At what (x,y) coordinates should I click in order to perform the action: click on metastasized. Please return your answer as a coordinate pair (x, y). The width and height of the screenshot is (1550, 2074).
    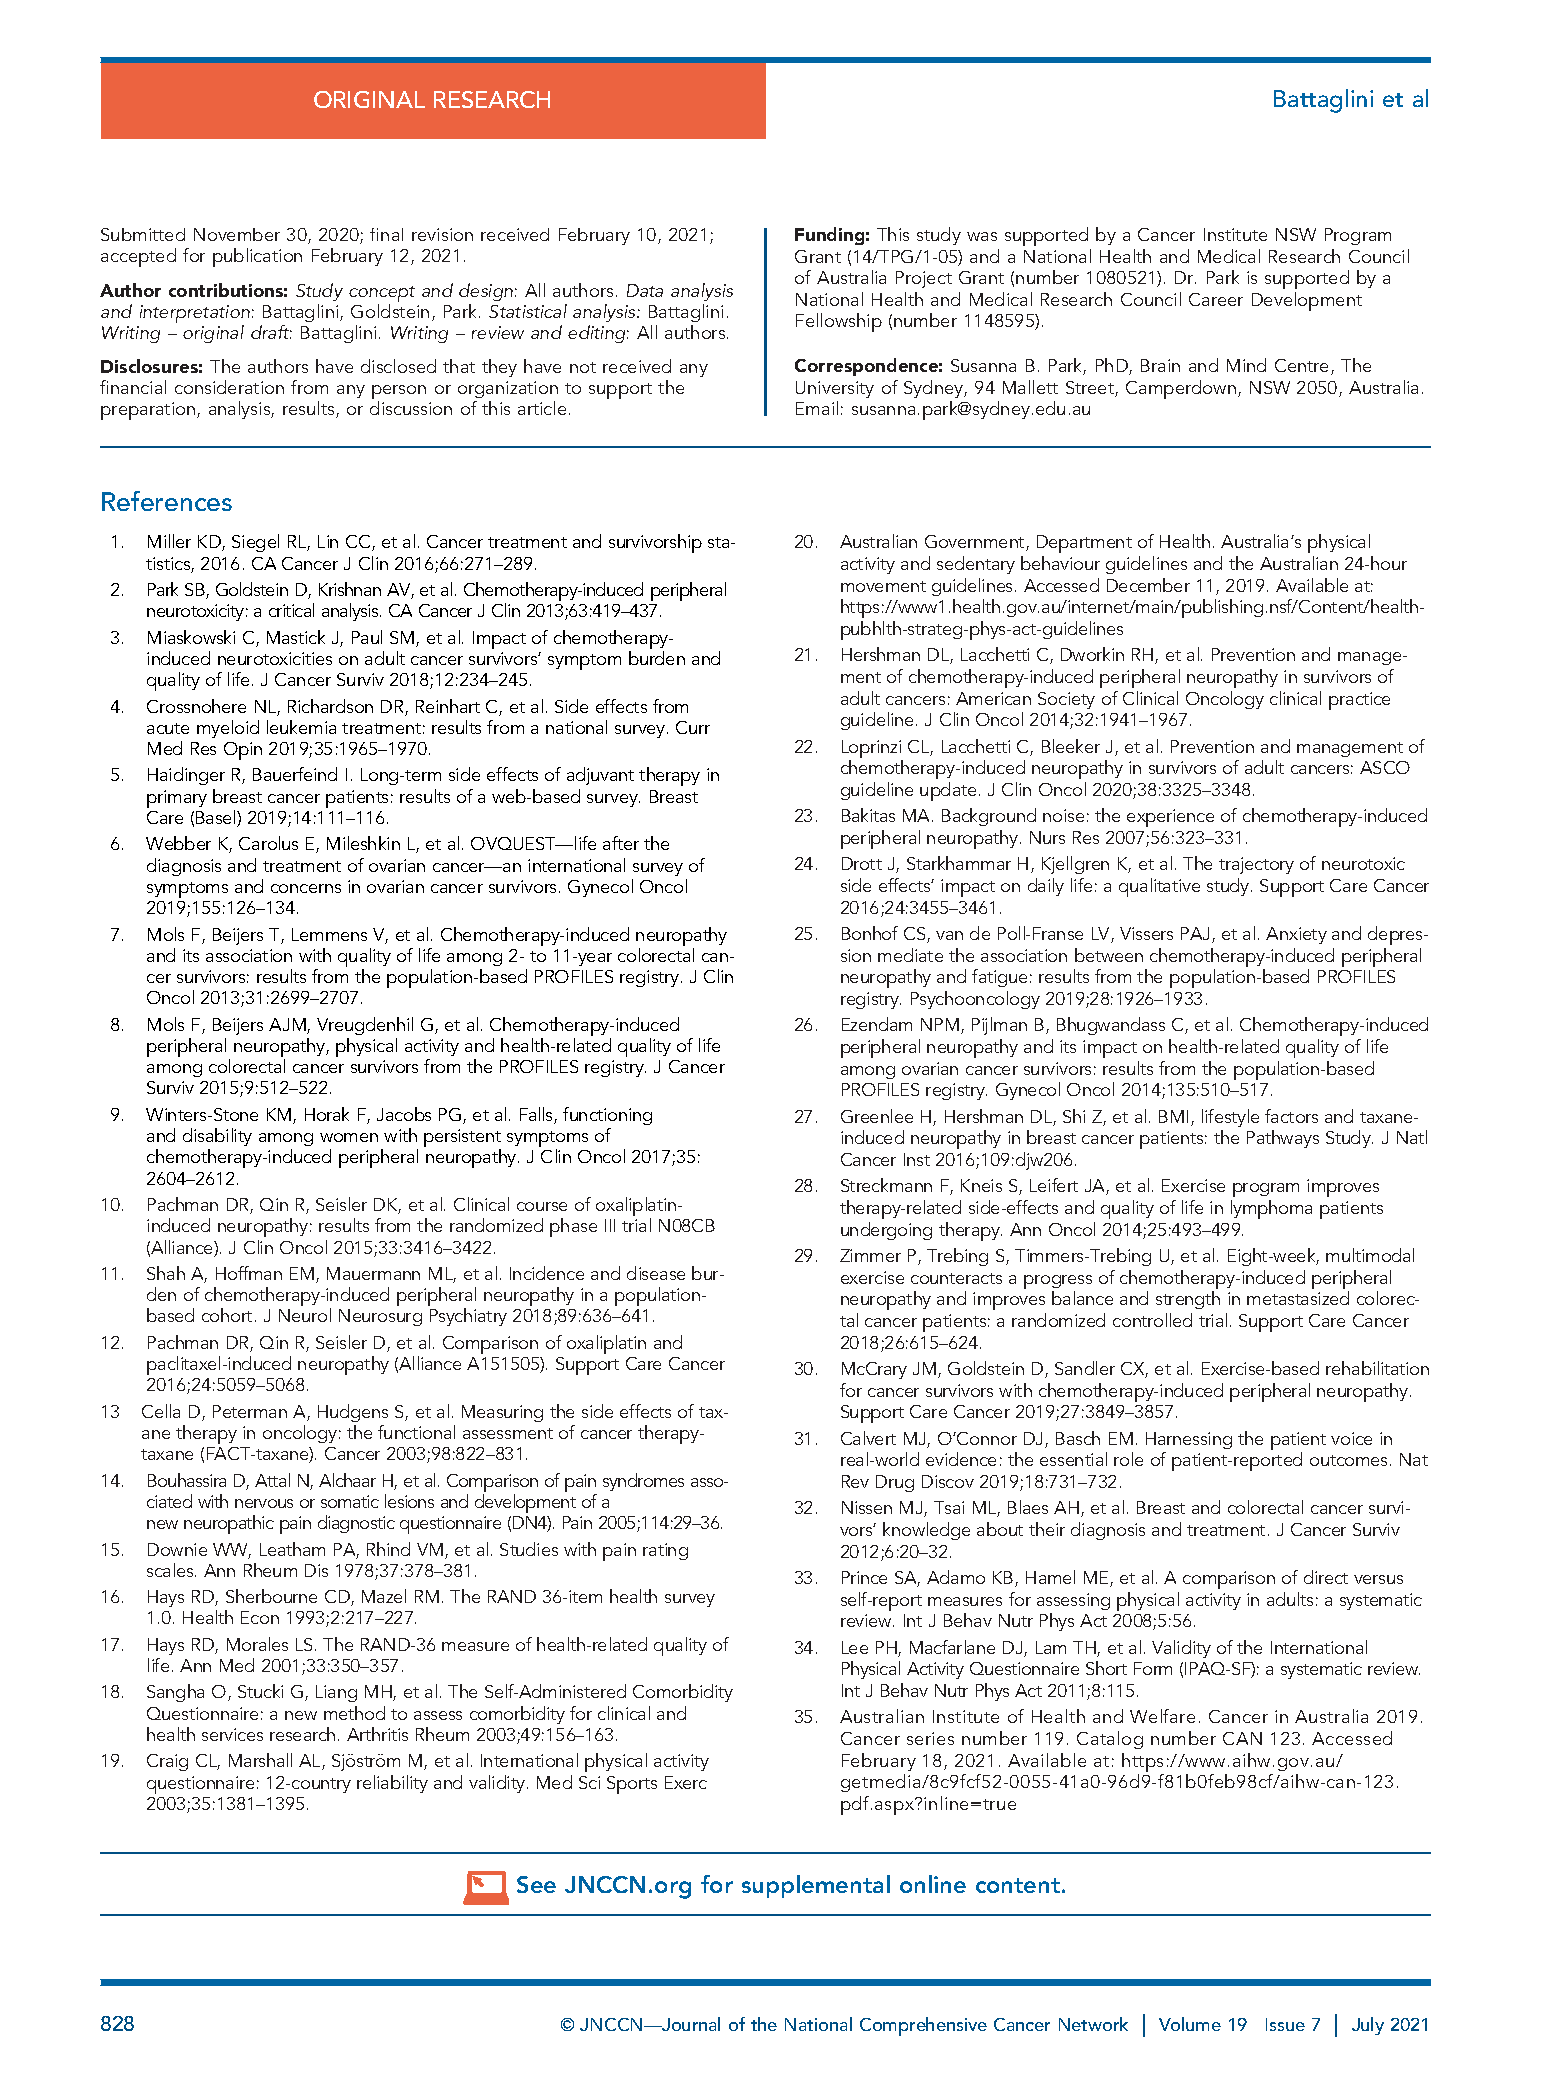
    Looking at the image, I should click on (1298, 1298).
